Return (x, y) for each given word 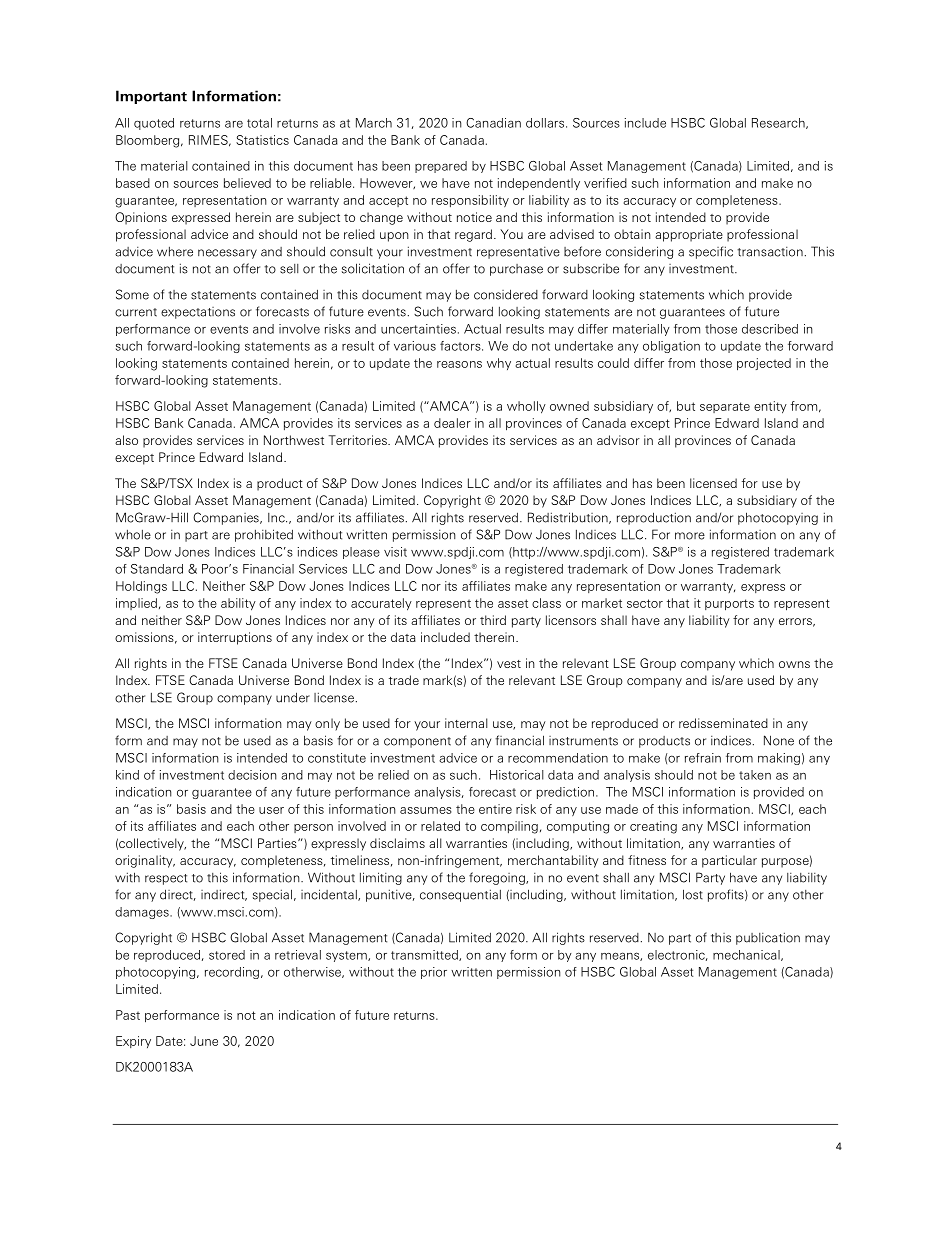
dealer (452, 423)
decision (252, 775)
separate (725, 407)
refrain (703, 758)
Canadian (493, 123)
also (126, 440)
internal (466, 723)
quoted (154, 124)
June (204, 1041)
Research (779, 123)
